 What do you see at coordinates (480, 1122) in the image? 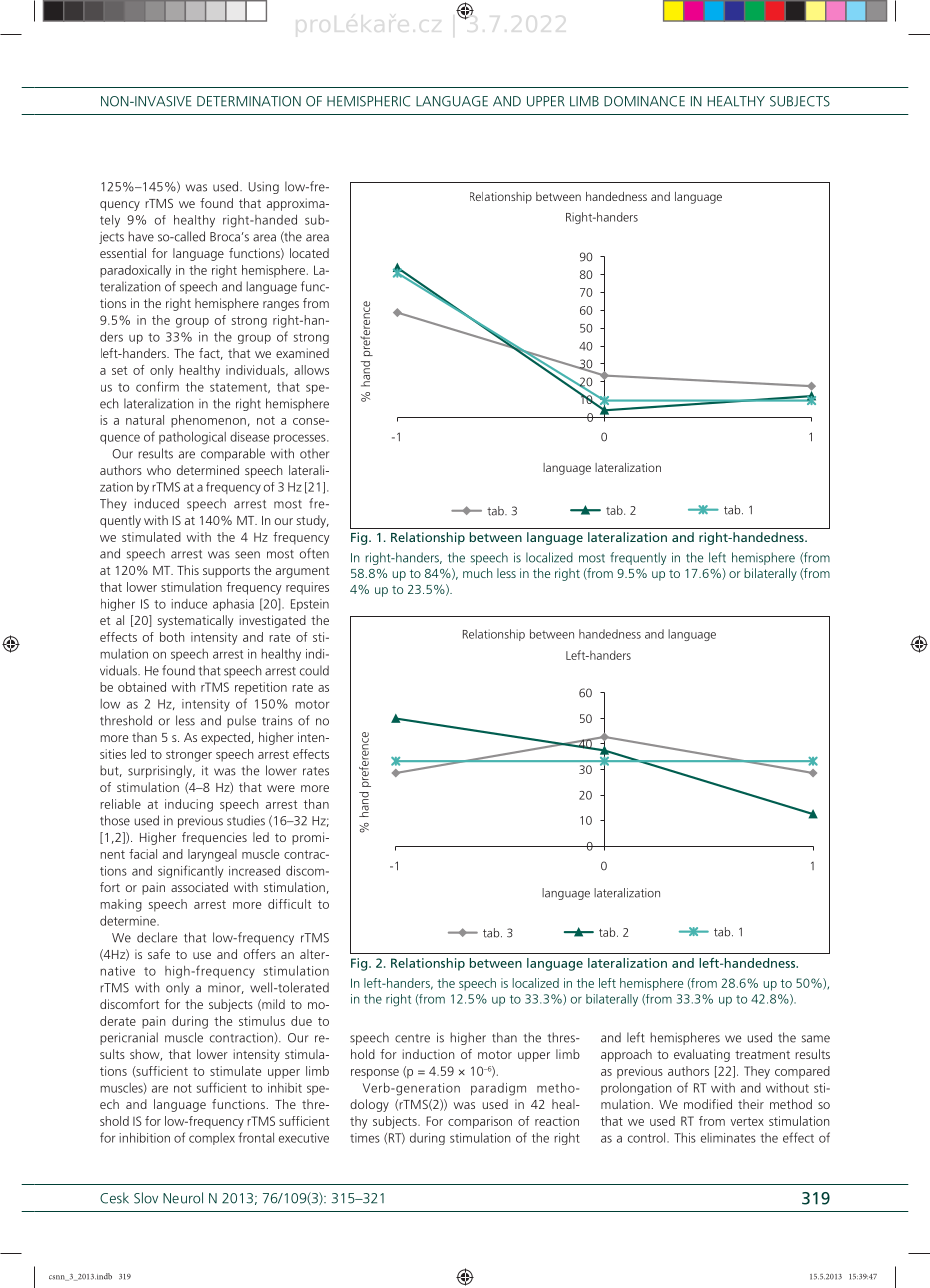
I see `comparison` at bounding box center [480, 1122].
